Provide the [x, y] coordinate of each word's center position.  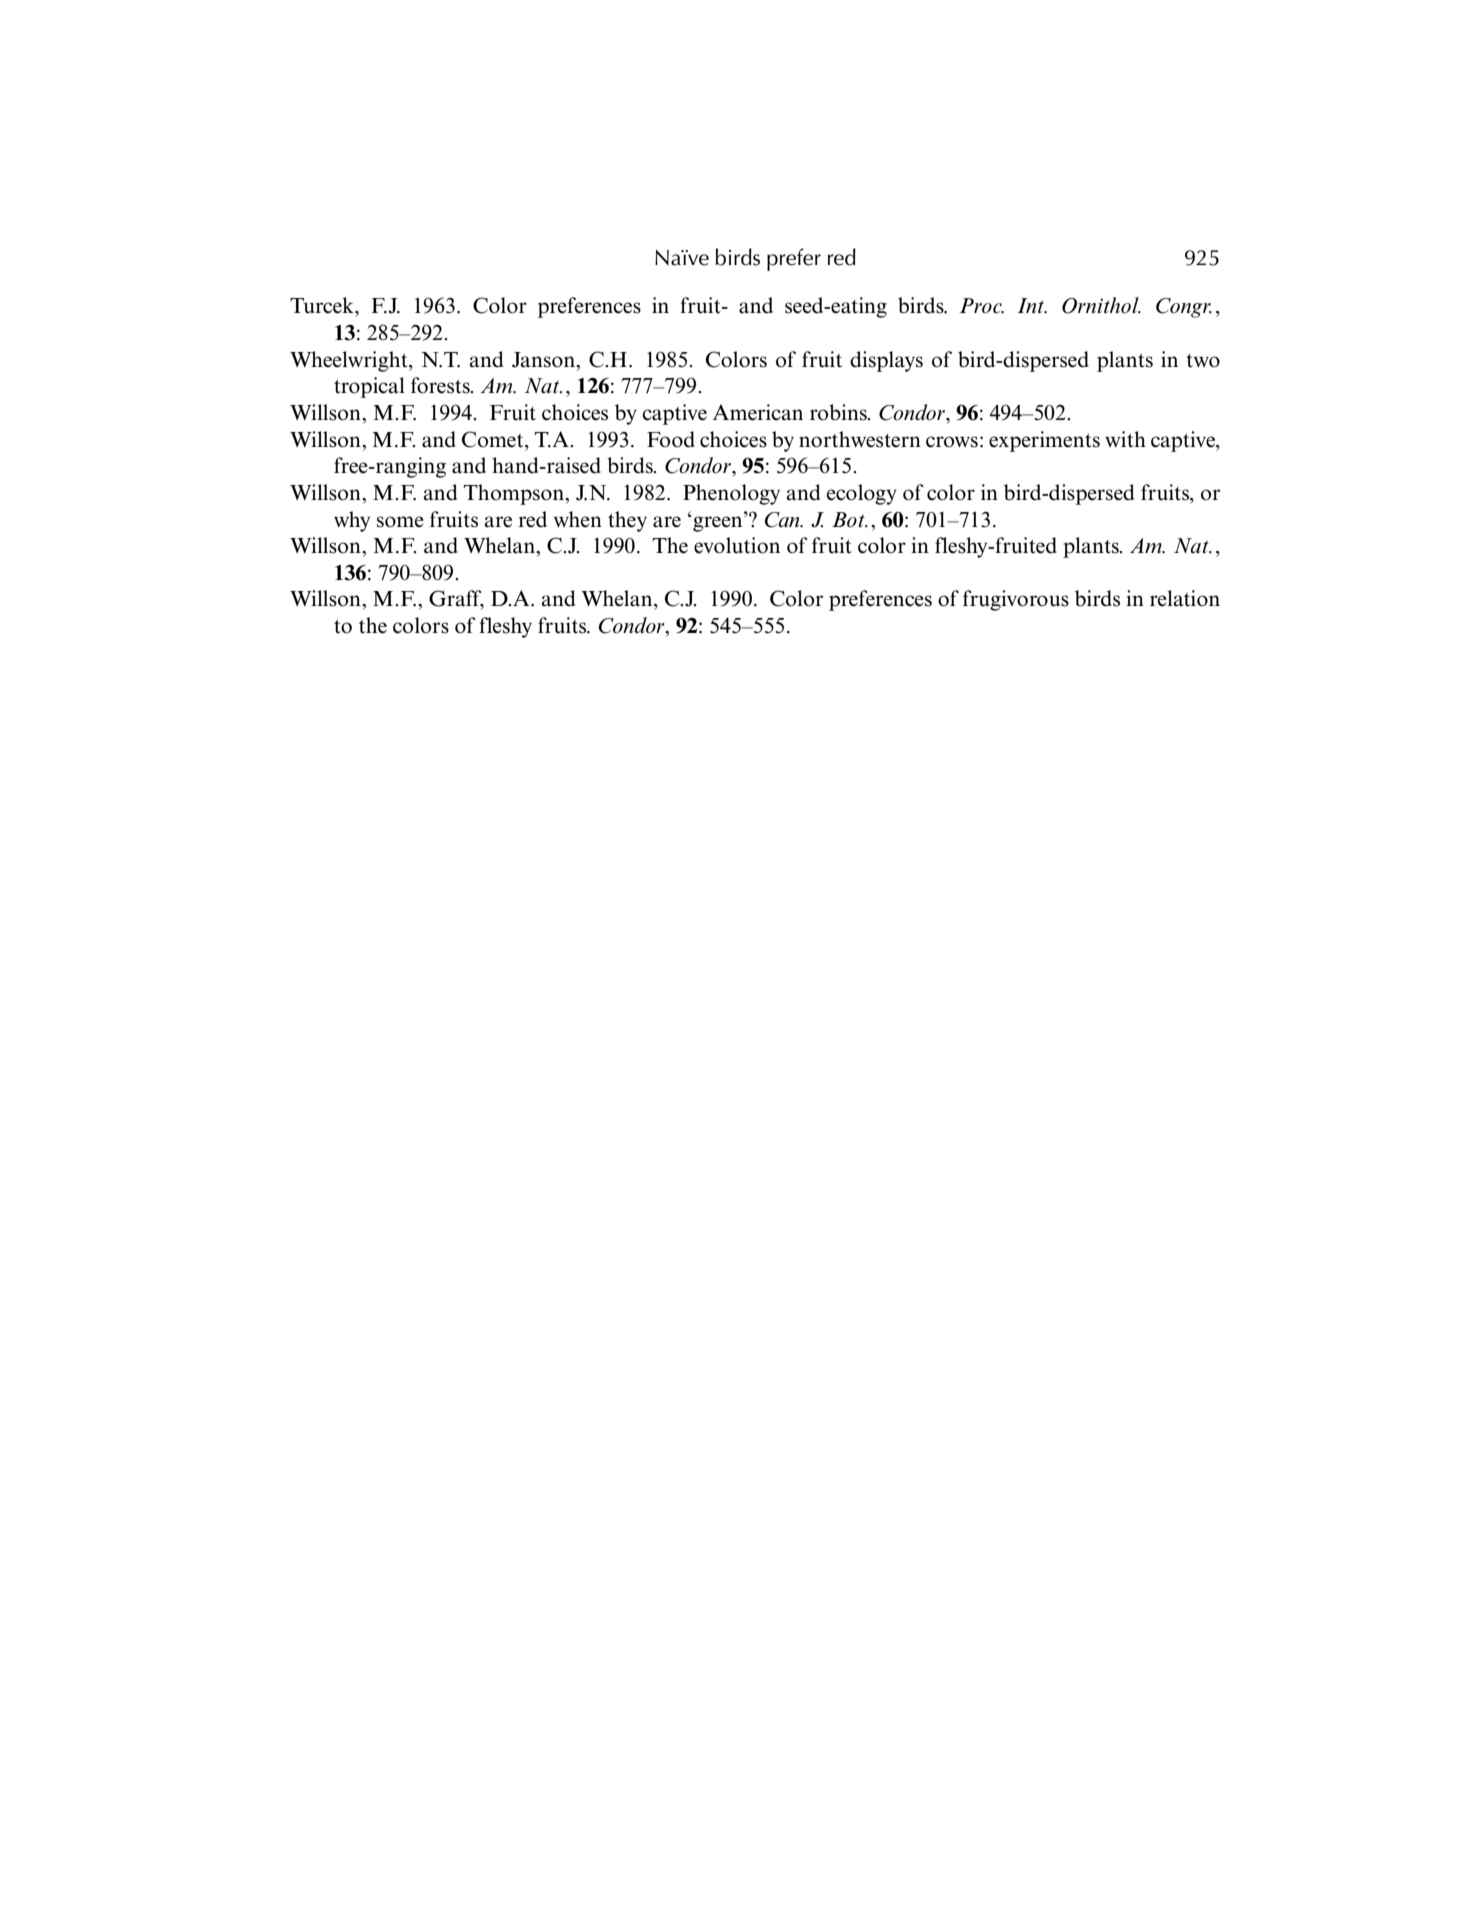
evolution [737, 545]
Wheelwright [350, 361]
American [758, 412]
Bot [849, 520]
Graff [456, 599]
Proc [981, 306]
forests [441, 385]
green [718, 523]
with [1125, 439]
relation [1185, 598]
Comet [494, 439]
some [400, 522]
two [1203, 361]
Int [1032, 306]
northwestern [860, 439]
